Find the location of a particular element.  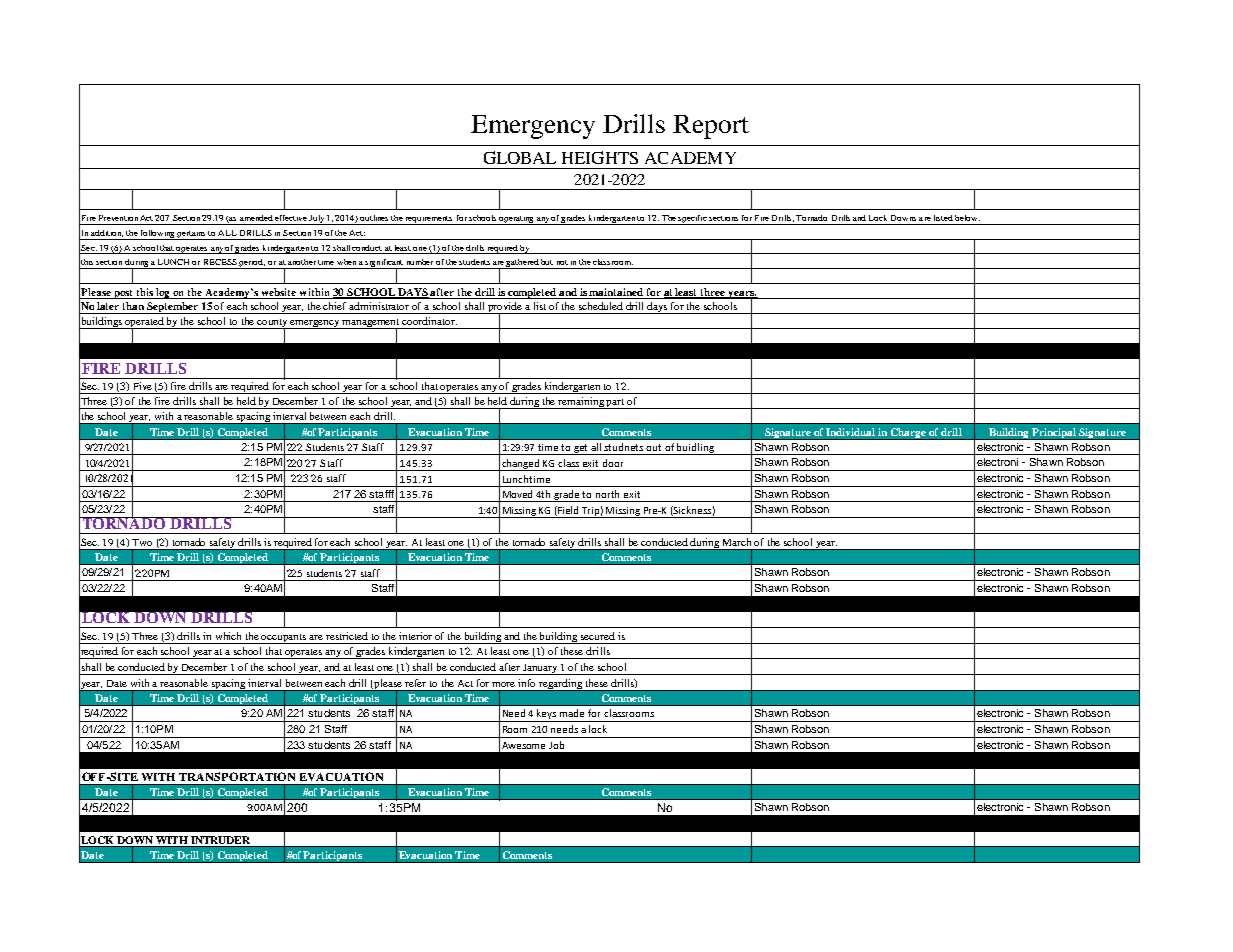

which is located at coordinates (228, 636).
